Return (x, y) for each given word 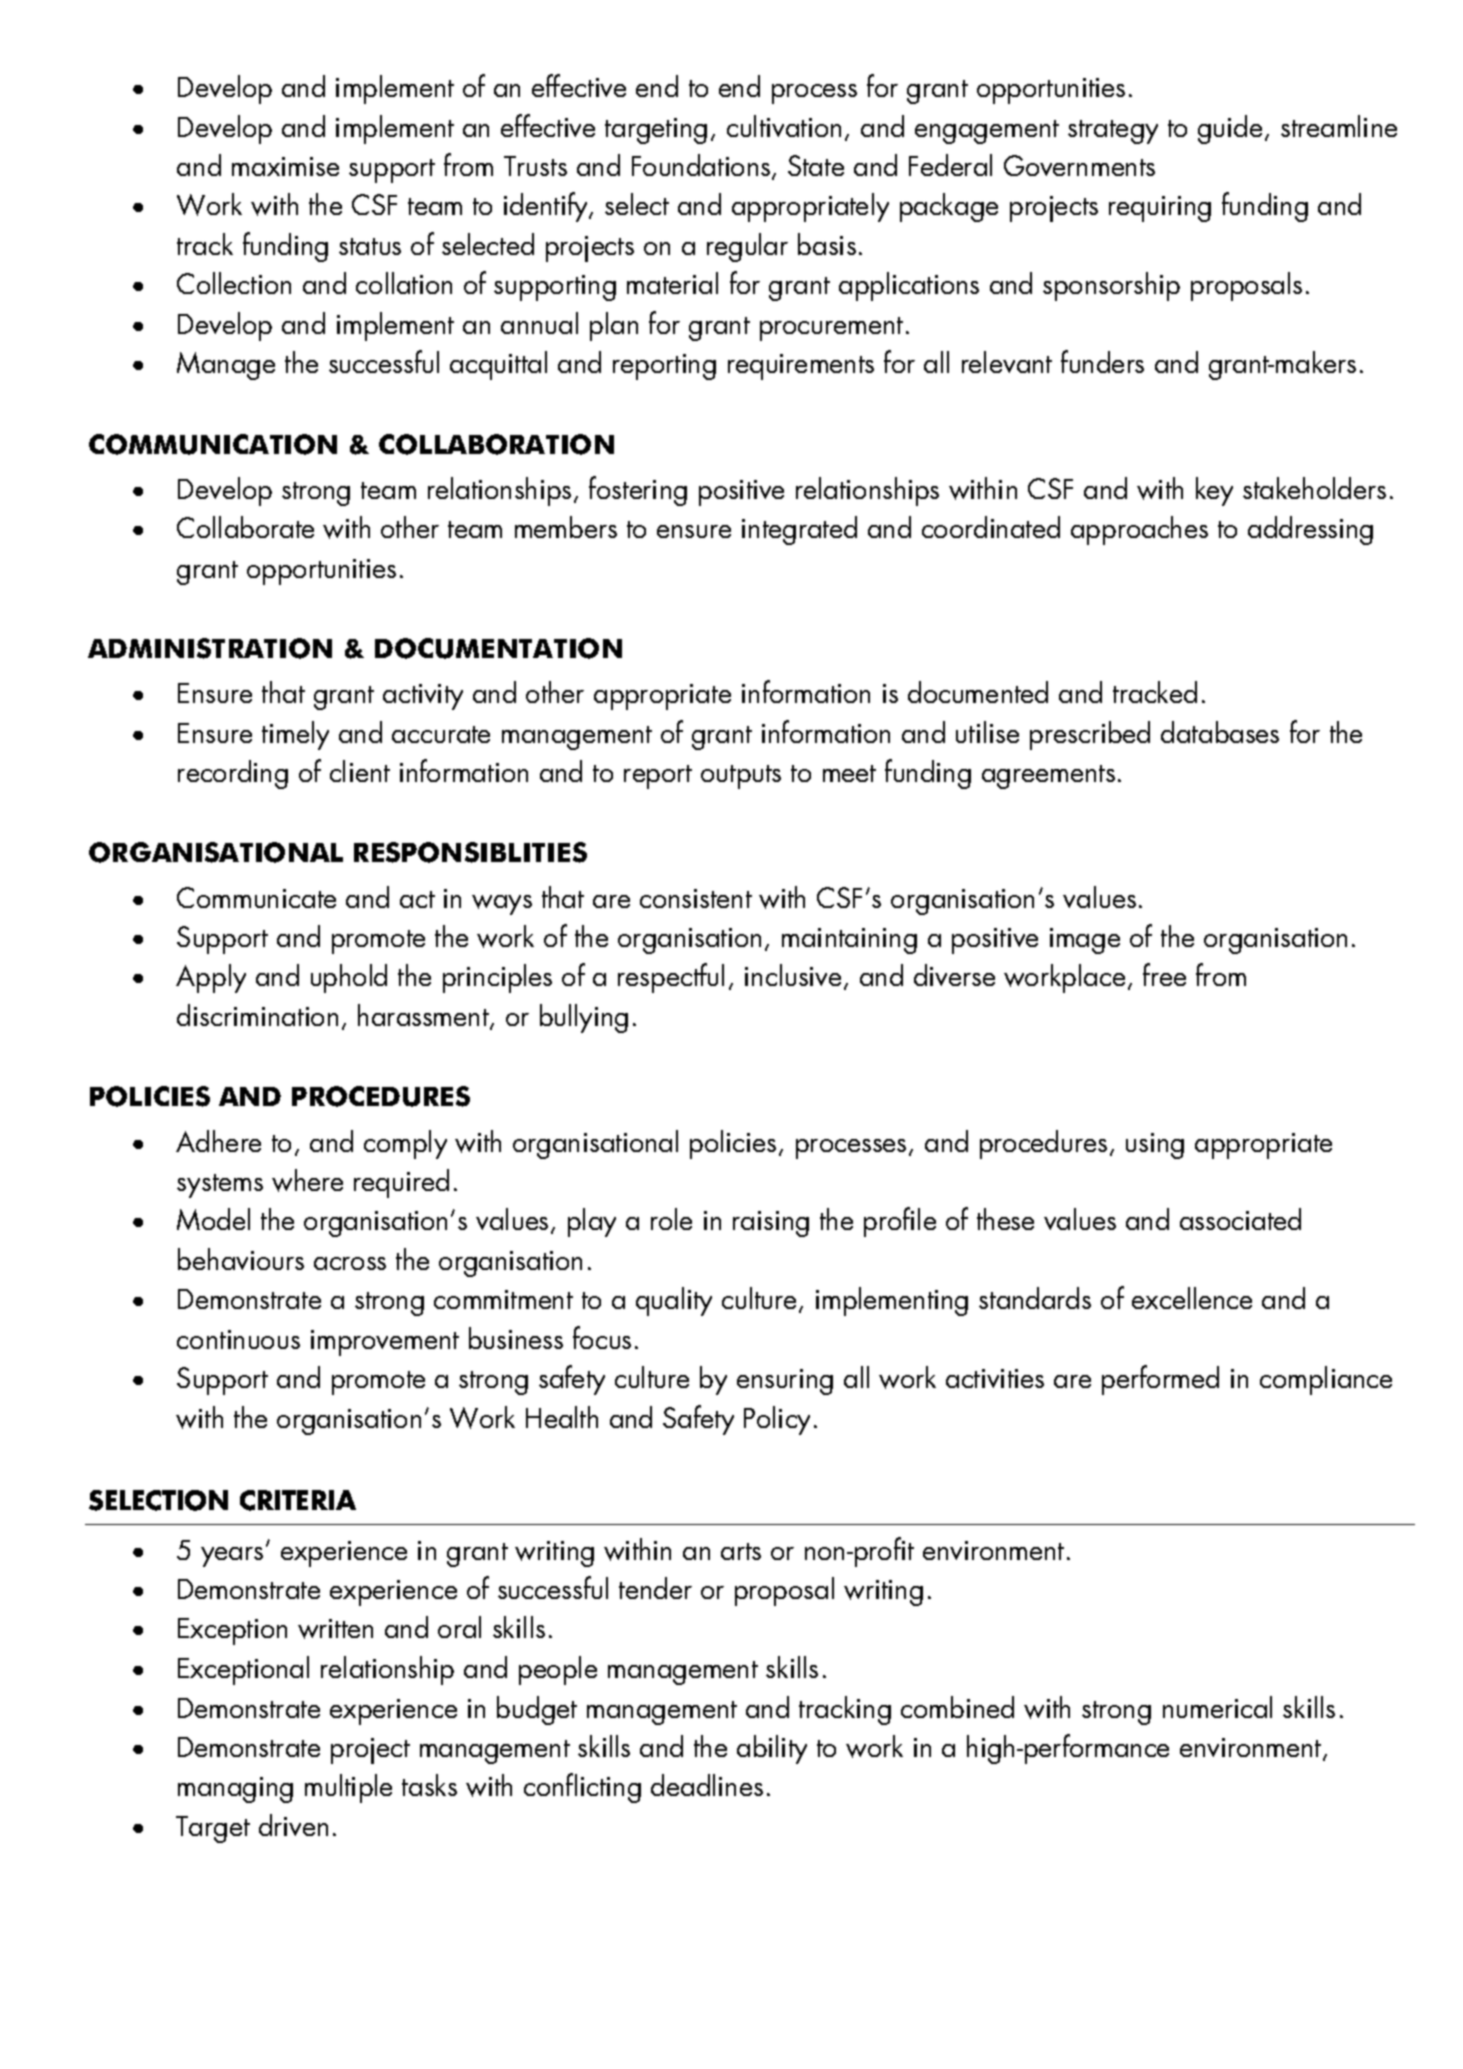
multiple (348, 1788)
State (816, 165)
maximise (285, 166)
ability (772, 1749)
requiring (1160, 209)
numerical (1217, 1707)
